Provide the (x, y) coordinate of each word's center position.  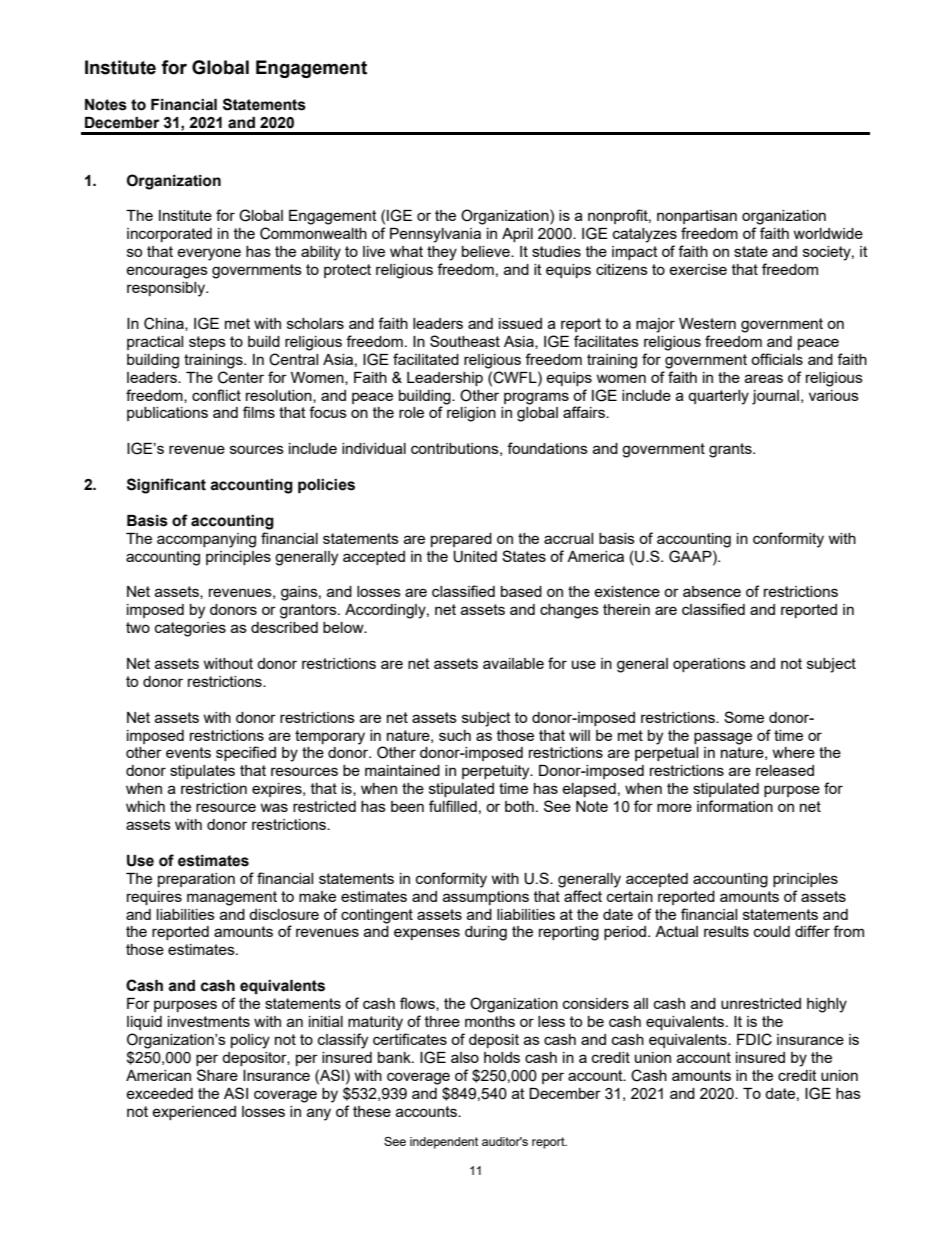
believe (487, 251)
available (513, 663)
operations (709, 665)
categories (190, 629)
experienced (194, 1113)
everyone (209, 254)
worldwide (828, 233)
